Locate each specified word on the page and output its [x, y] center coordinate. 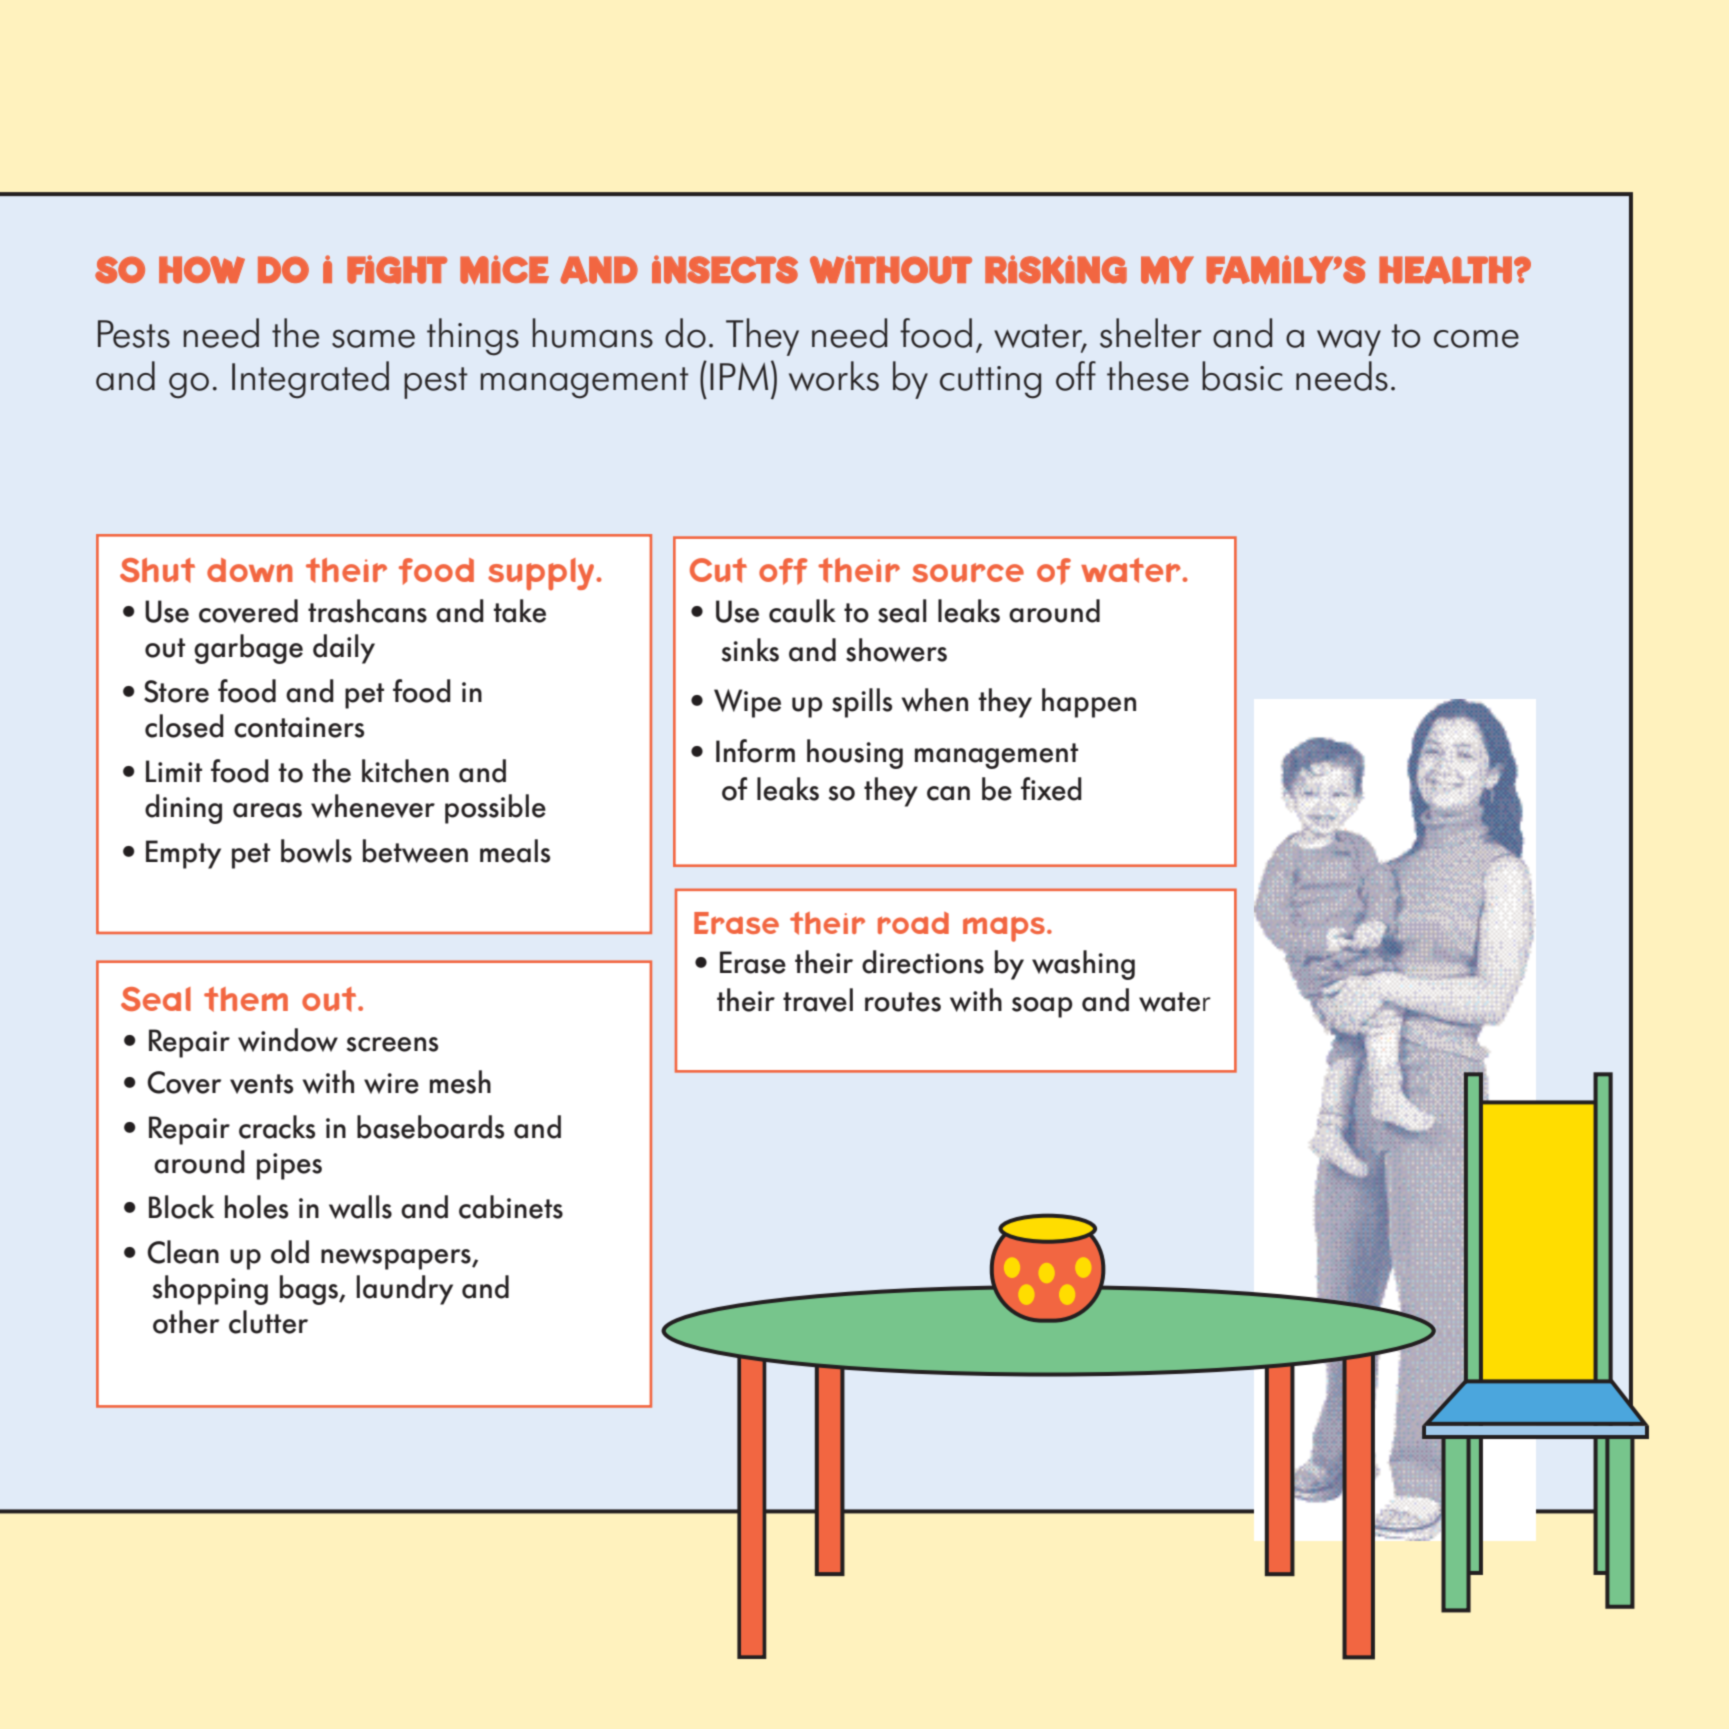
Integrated [310, 380]
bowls [316, 851]
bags [310, 1290]
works [834, 376]
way [1349, 343]
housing [855, 754]
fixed [1051, 789]
